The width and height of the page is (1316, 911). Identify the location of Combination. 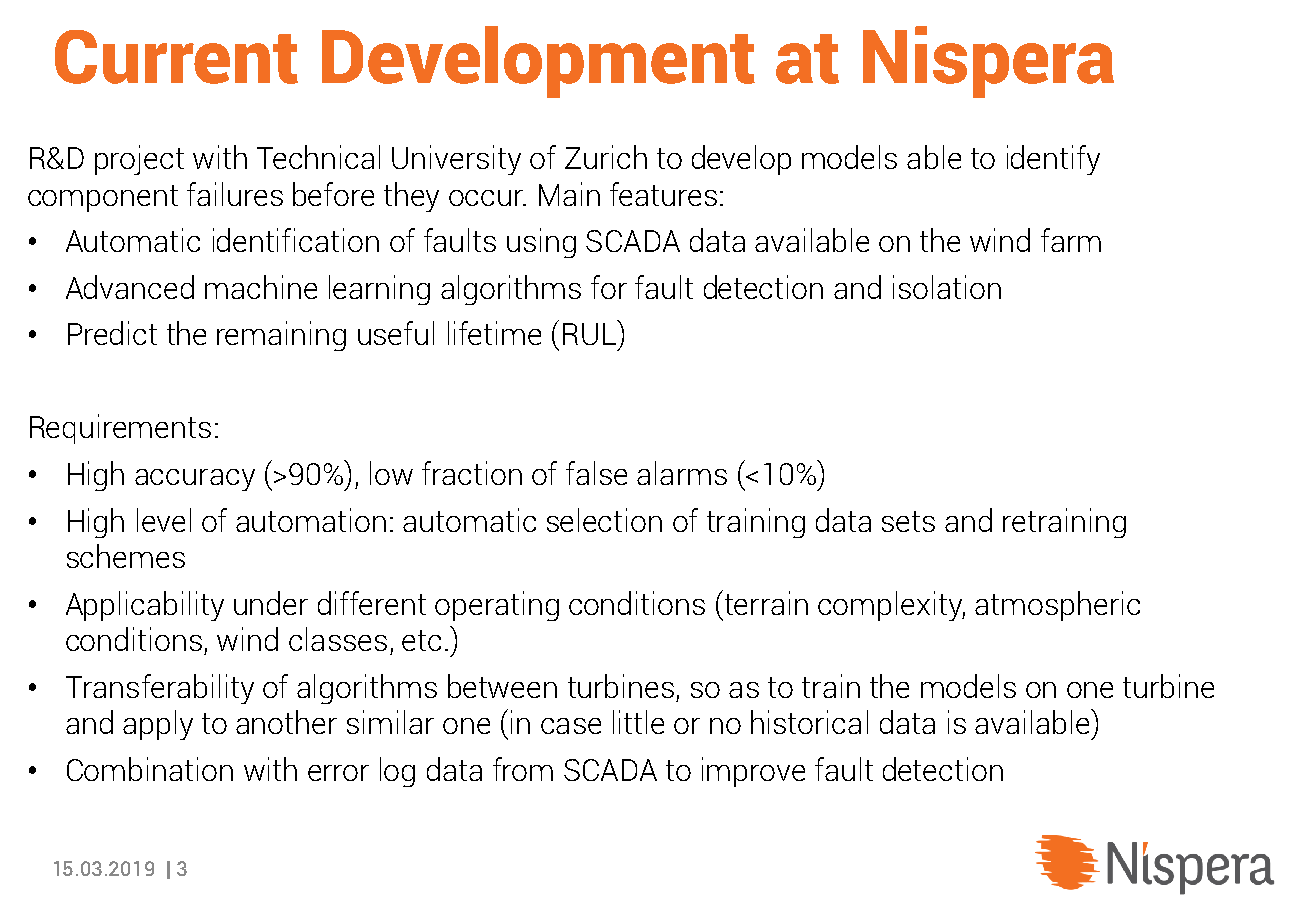
(150, 769).
